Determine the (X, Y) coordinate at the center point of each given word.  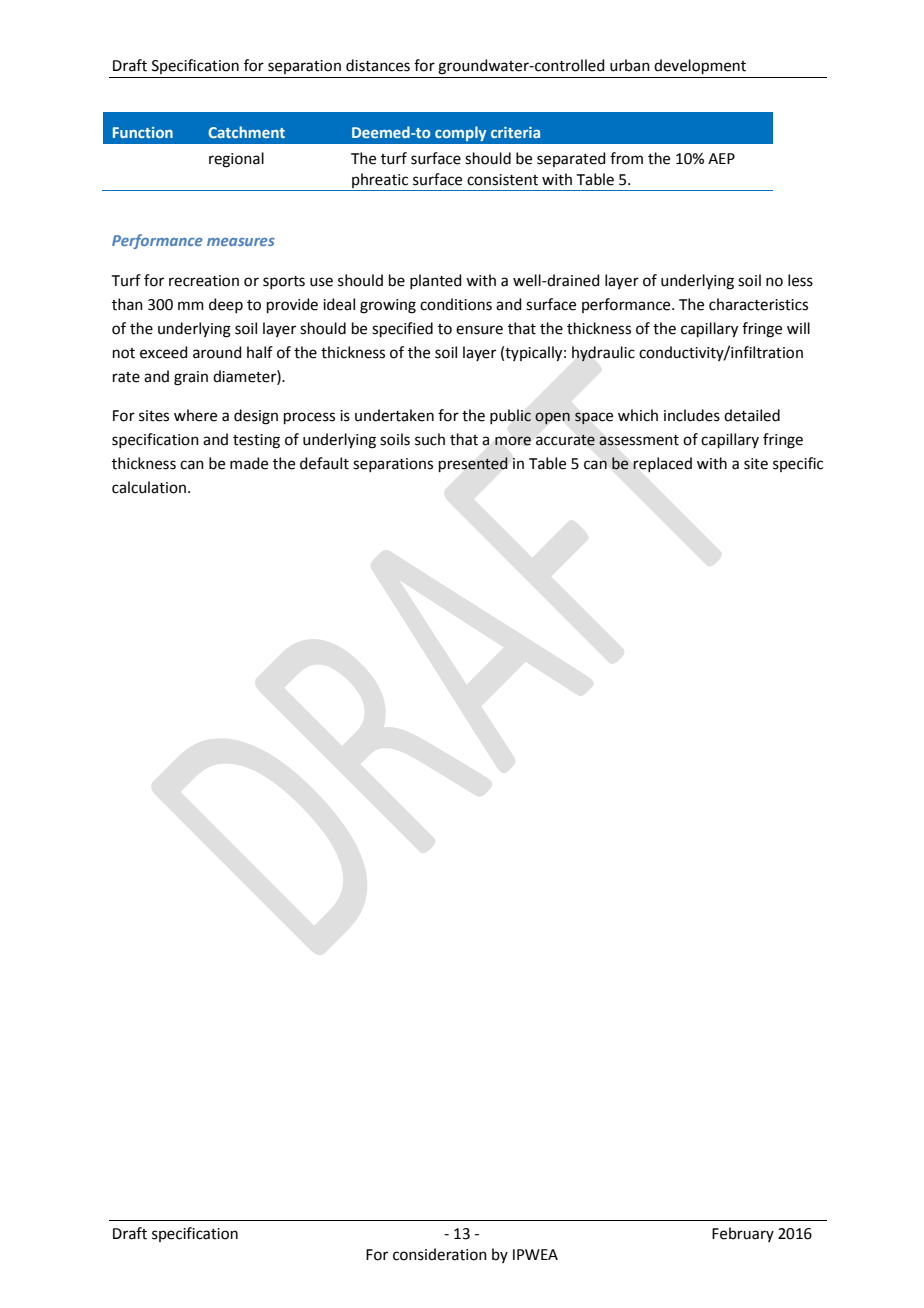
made (249, 463)
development (700, 66)
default (324, 463)
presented (473, 464)
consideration (440, 1254)
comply (460, 133)
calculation (149, 487)
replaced (662, 464)
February (743, 1234)
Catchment (246, 132)
